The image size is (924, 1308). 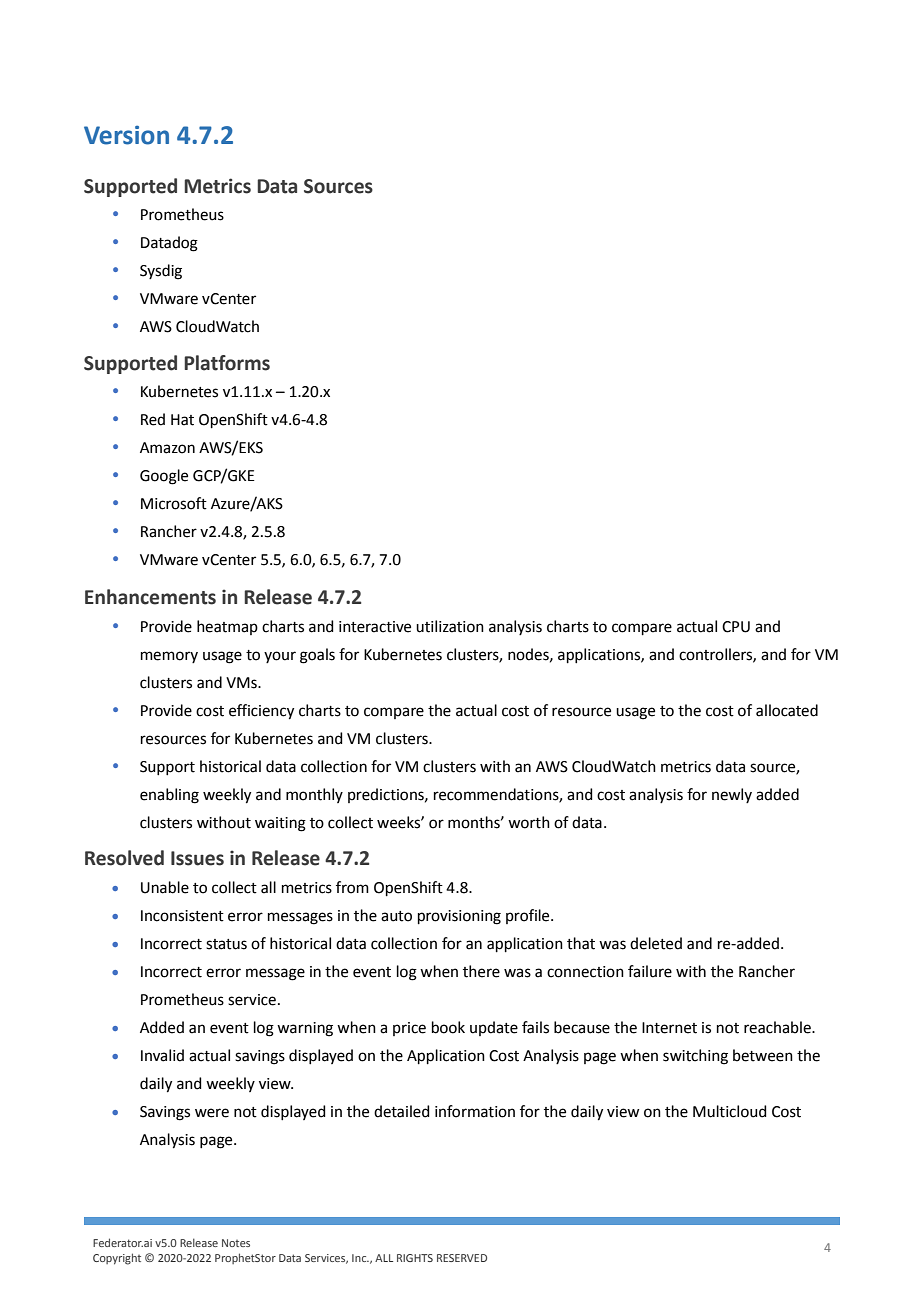 I want to click on worth, so click(x=529, y=822).
